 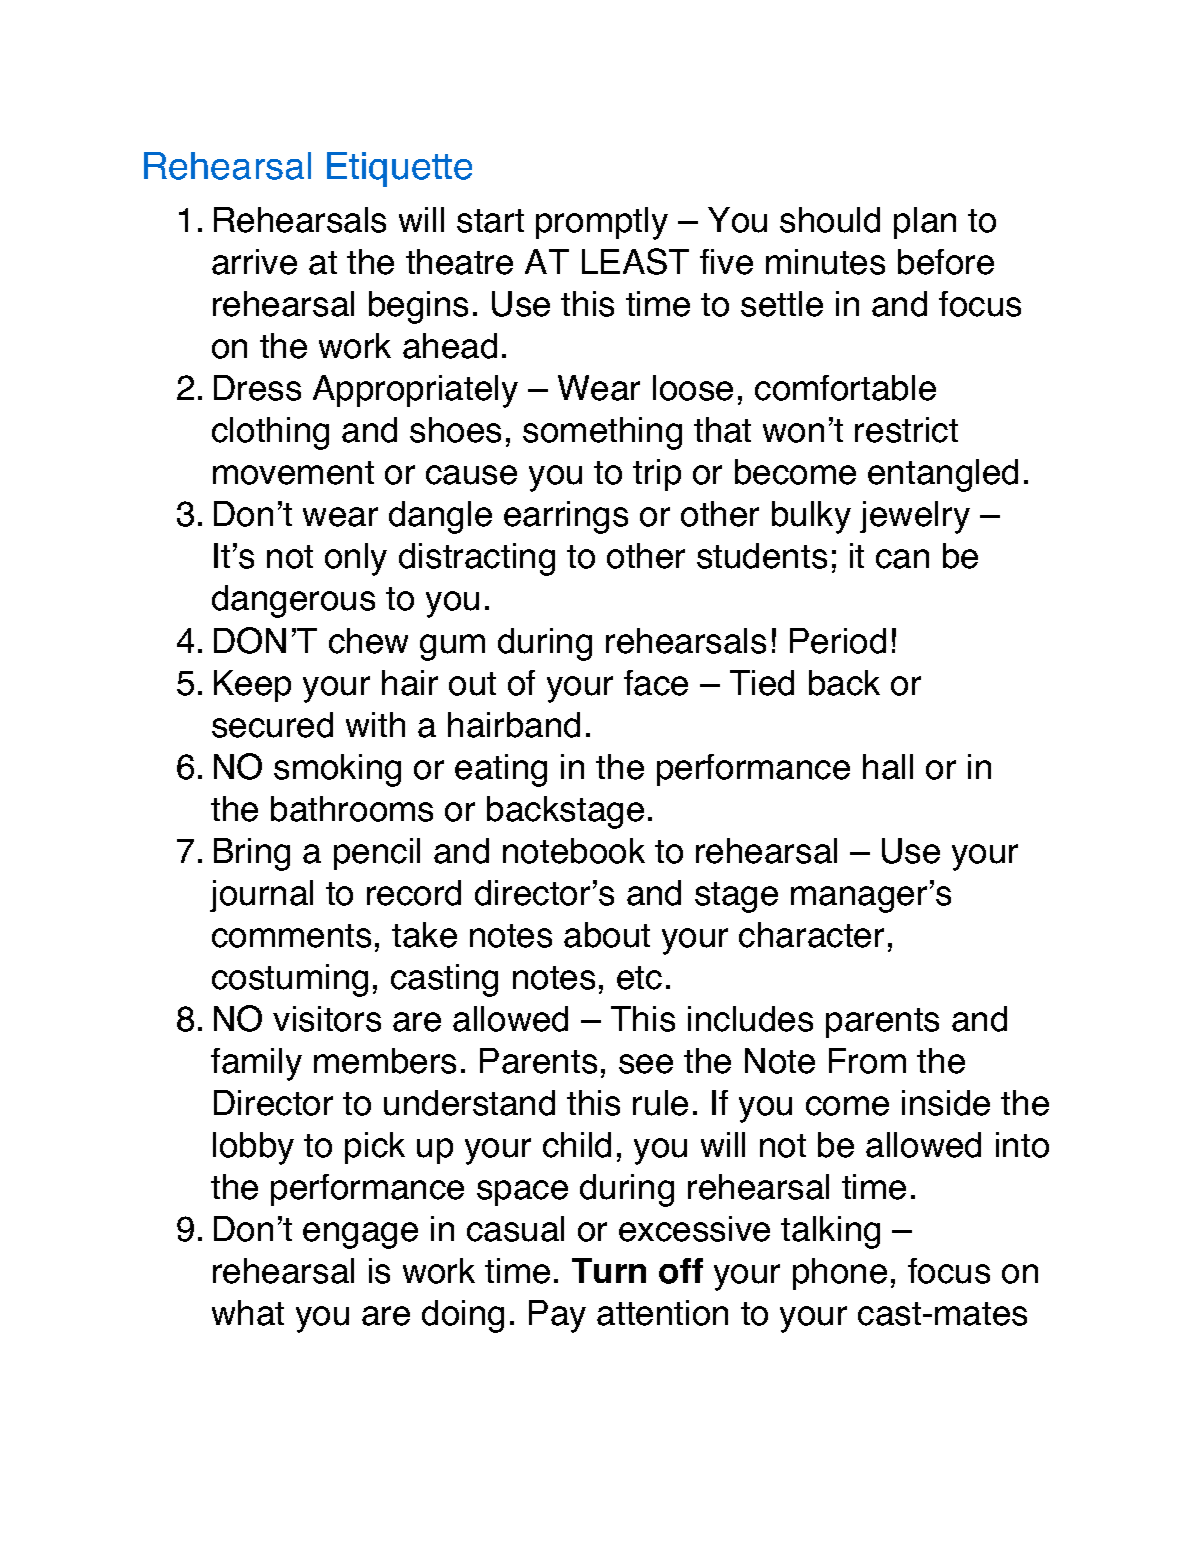 What do you see at coordinates (356, 559) in the document?
I see `only` at bounding box center [356, 559].
